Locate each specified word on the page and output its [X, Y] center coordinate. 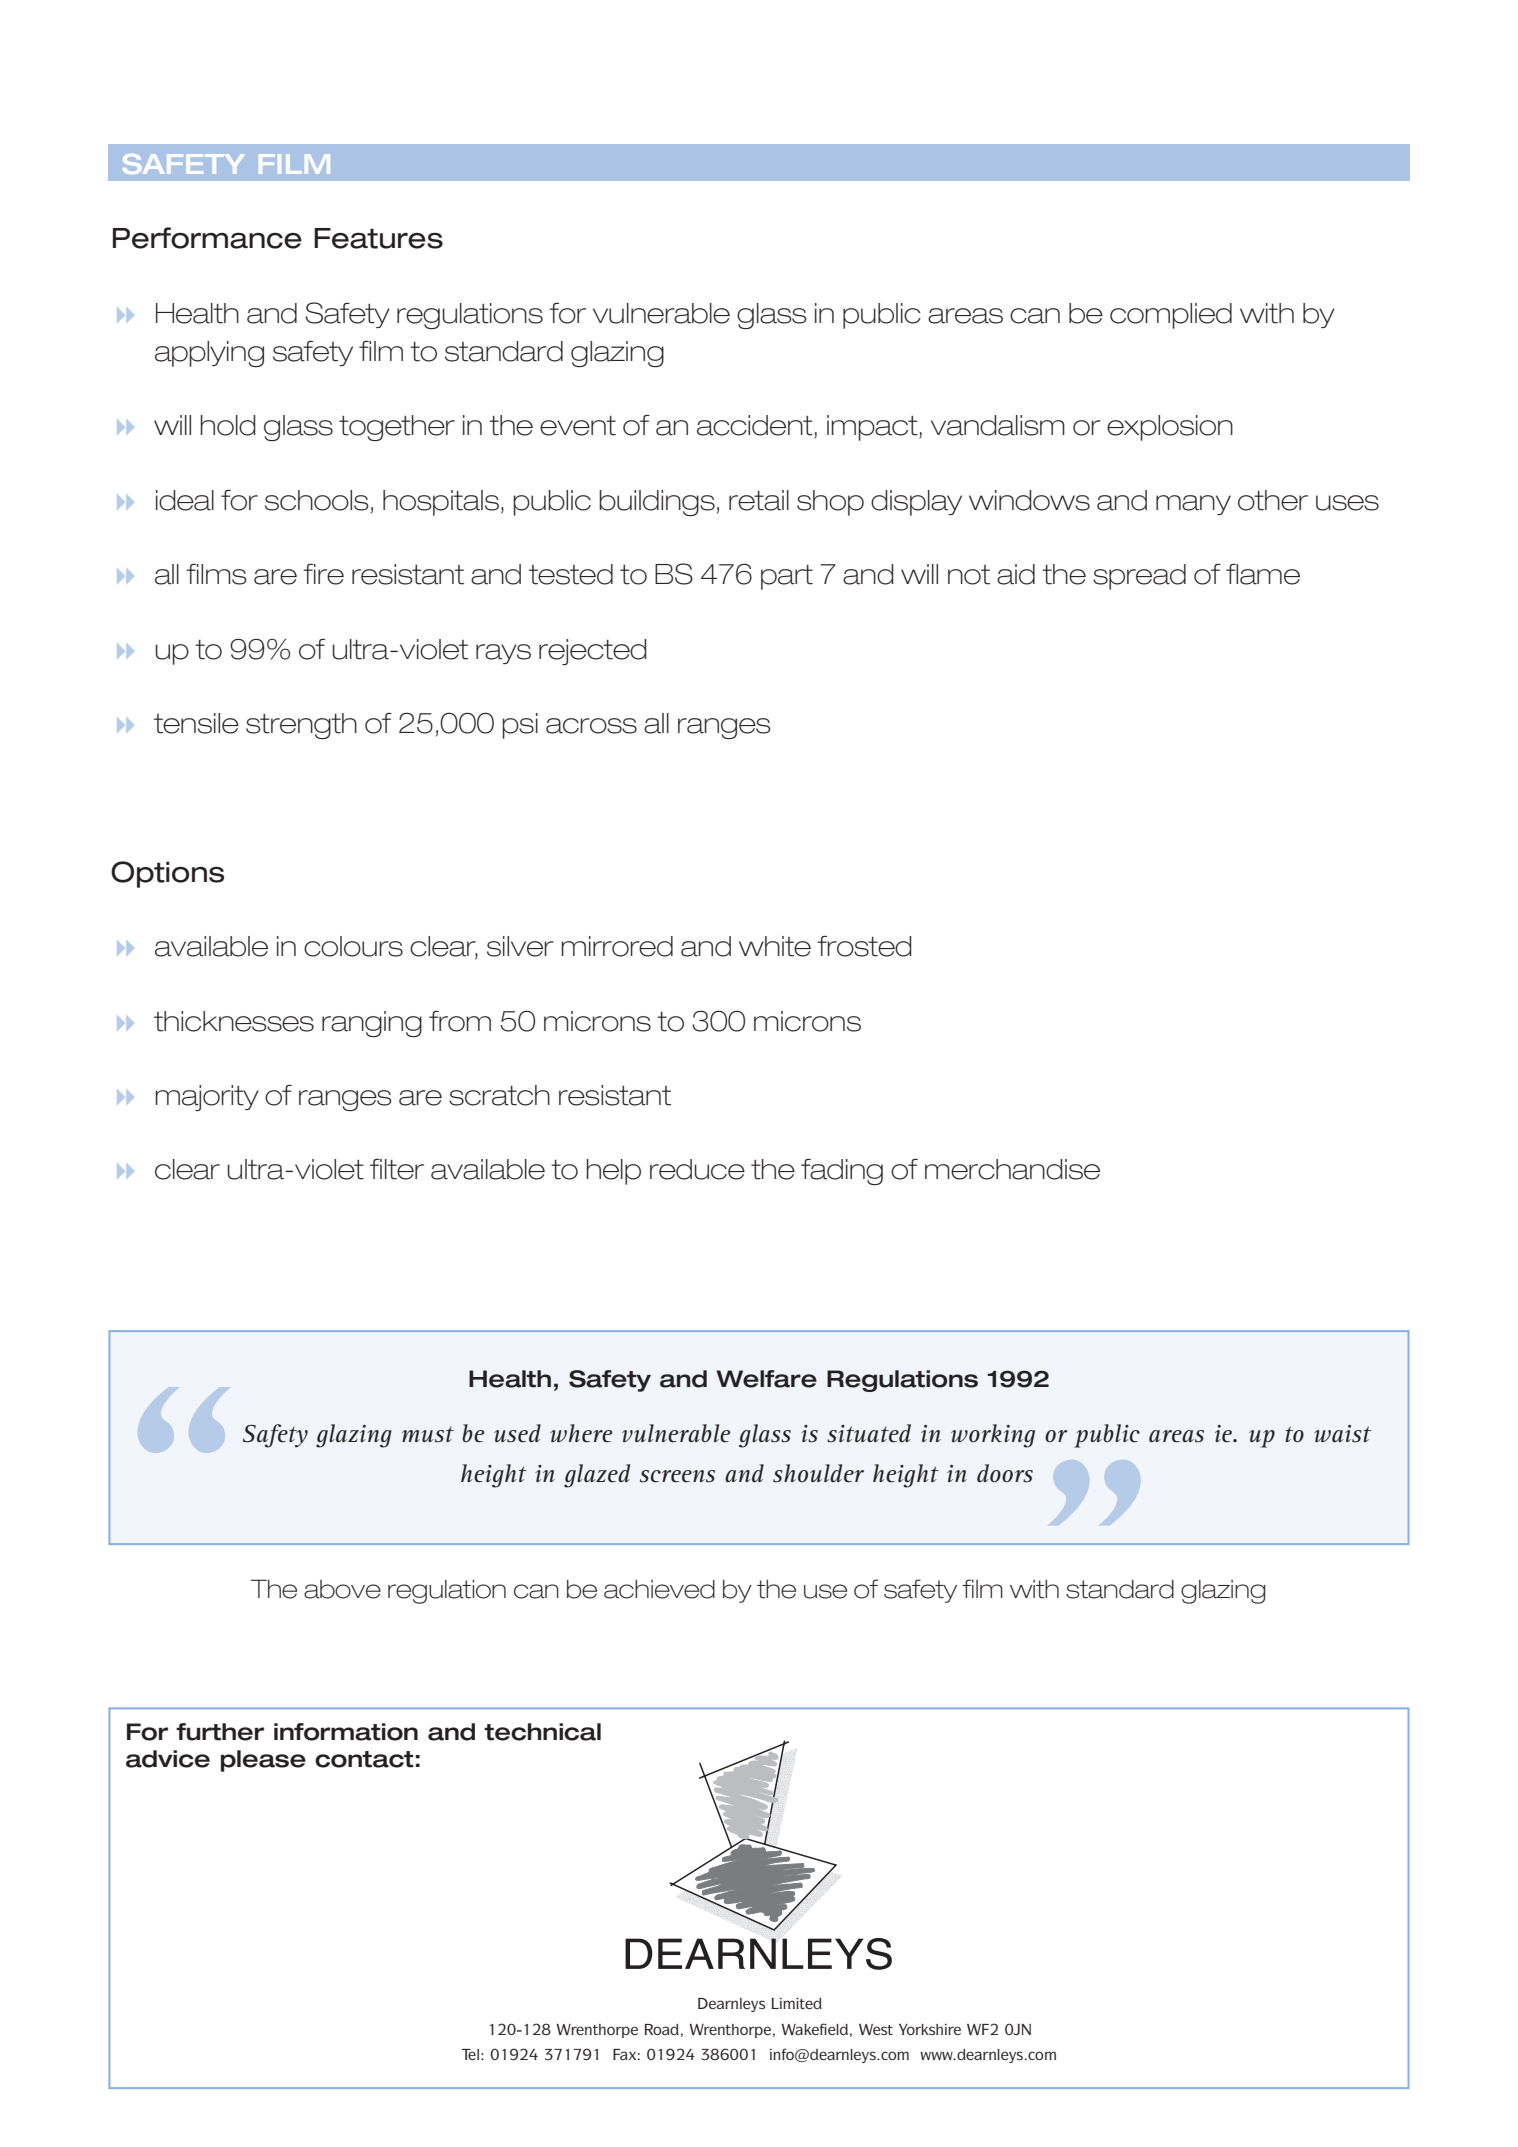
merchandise [1012, 1169]
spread [1139, 577]
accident [756, 426]
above [342, 1589]
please [263, 1761]
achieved [659, 1589]
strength [301, 726]
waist [1342, 1434]
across [591, 726]
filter [397, 1169]
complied [1171, 316]
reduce [697, 1169]
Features [378, 238]
